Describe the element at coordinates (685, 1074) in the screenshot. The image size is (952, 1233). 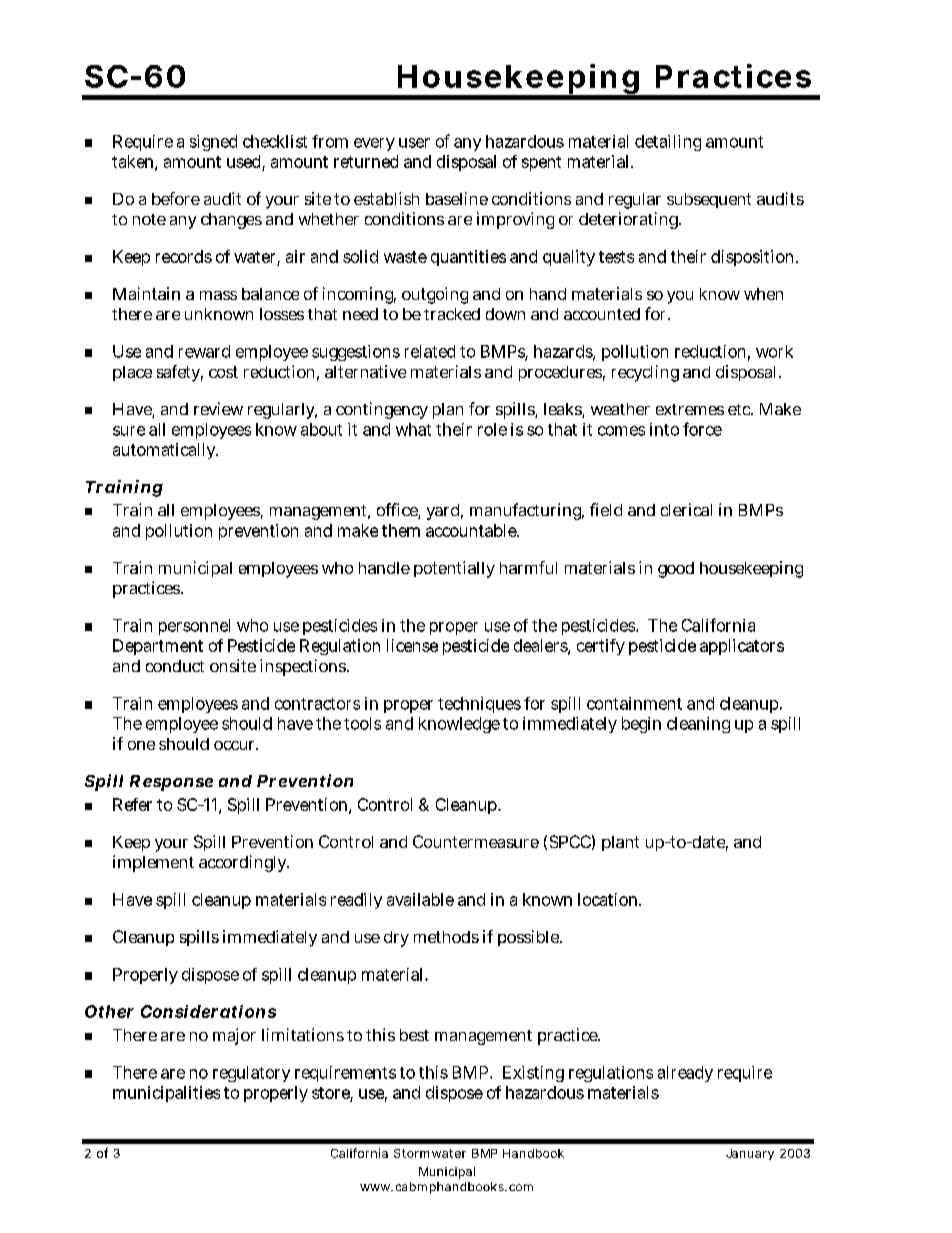
I see `already` at that location.
